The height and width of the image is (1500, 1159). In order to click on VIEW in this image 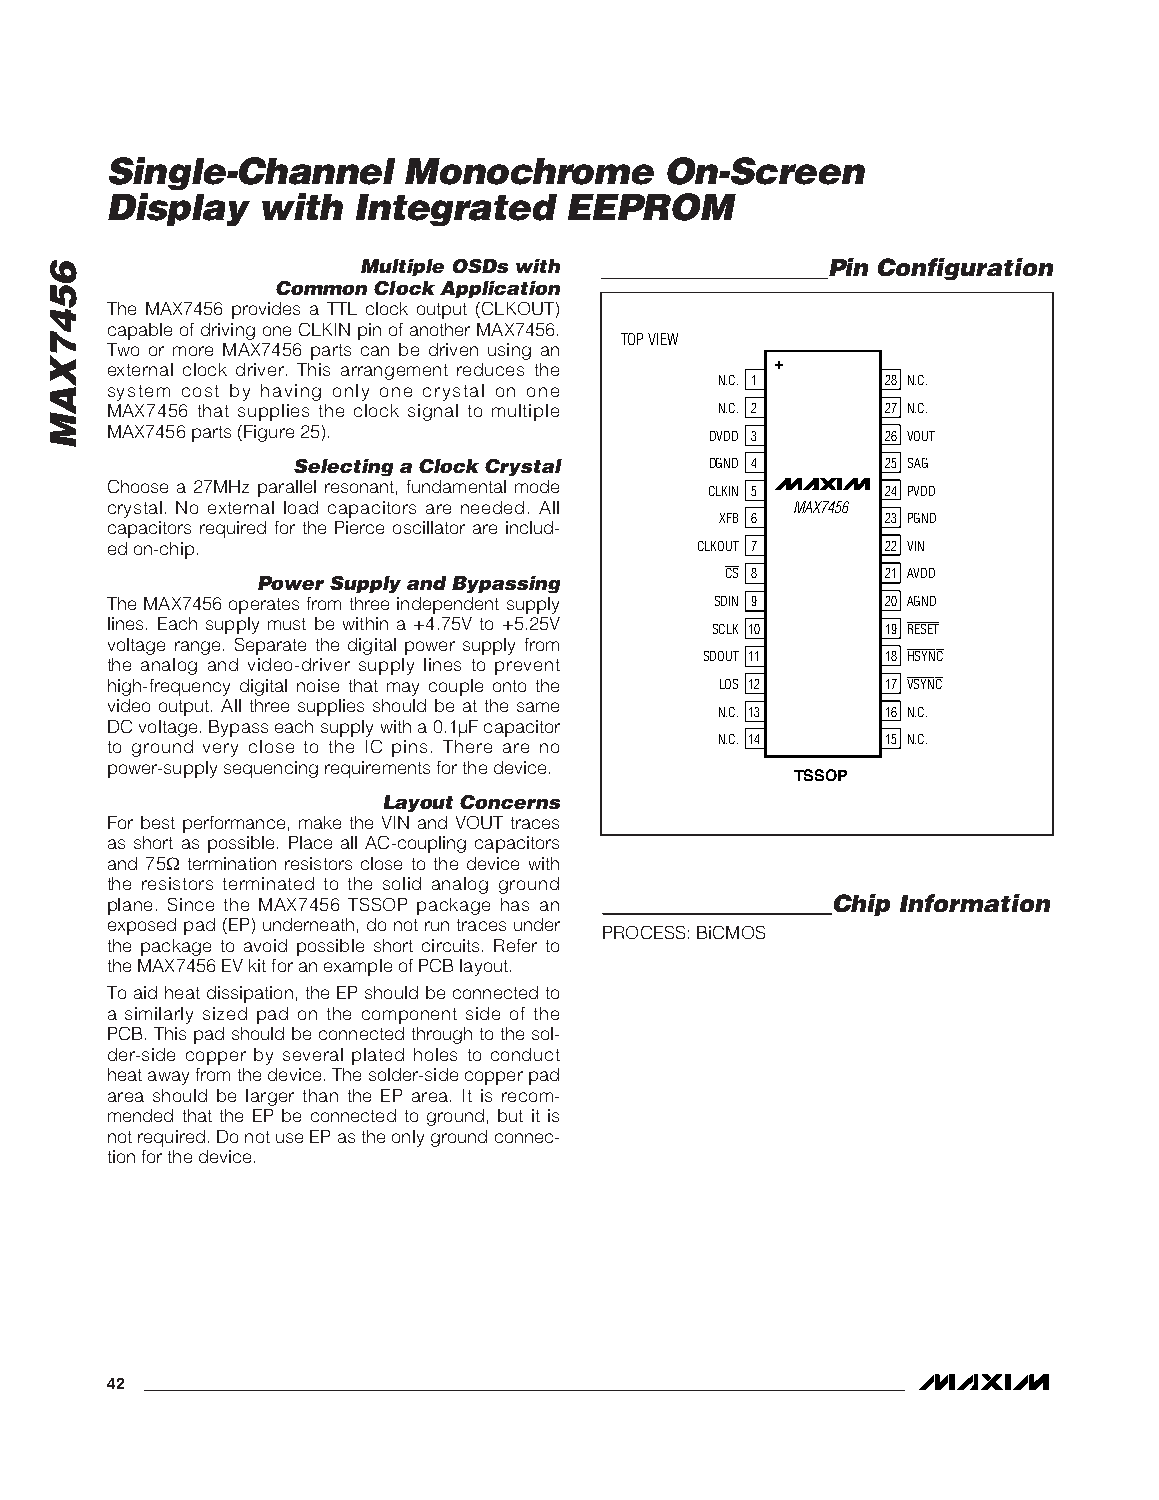, I will do `click(663, 339)`.
